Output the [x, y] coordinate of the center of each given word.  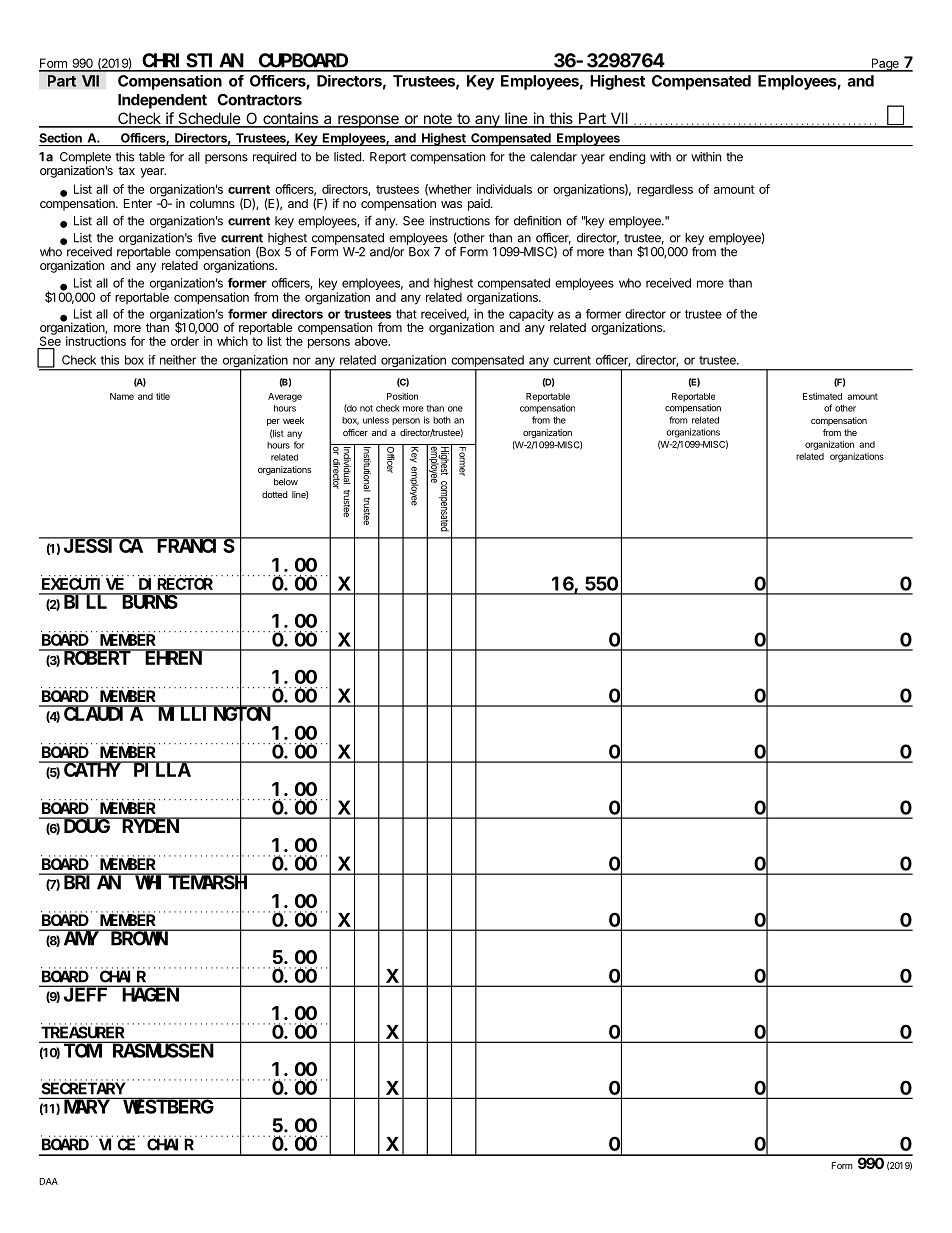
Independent [162, 101]
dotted [275, 494]
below [286, 482]
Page [885, 65]
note [437, 120]
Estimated [822, 396]
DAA [49, 1181]
